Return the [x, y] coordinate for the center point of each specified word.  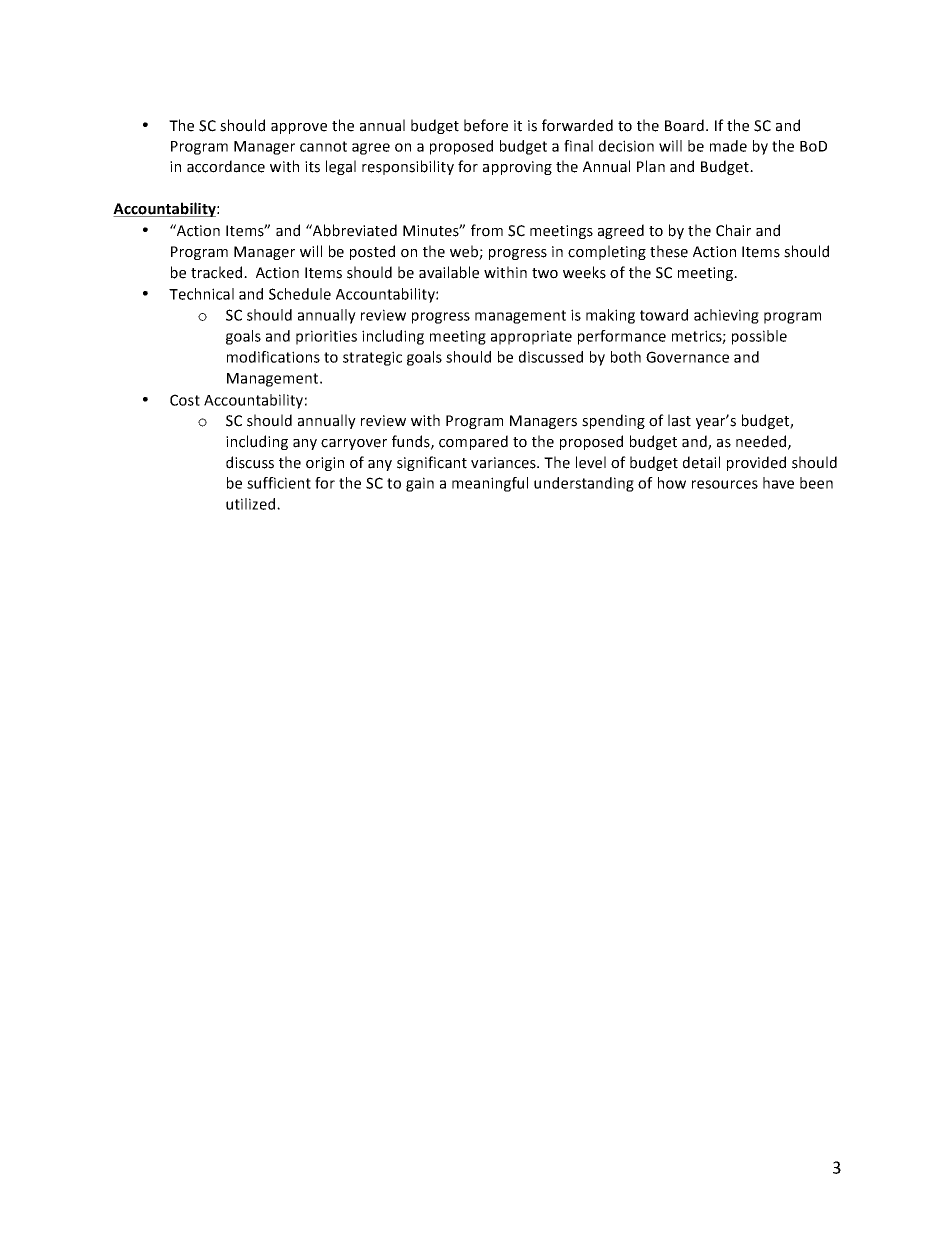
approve [299, 128]
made [728, 146]
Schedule [300, 294]
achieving [726, 316]
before [486, 125]
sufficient [279, 483]
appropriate [531, 337]
